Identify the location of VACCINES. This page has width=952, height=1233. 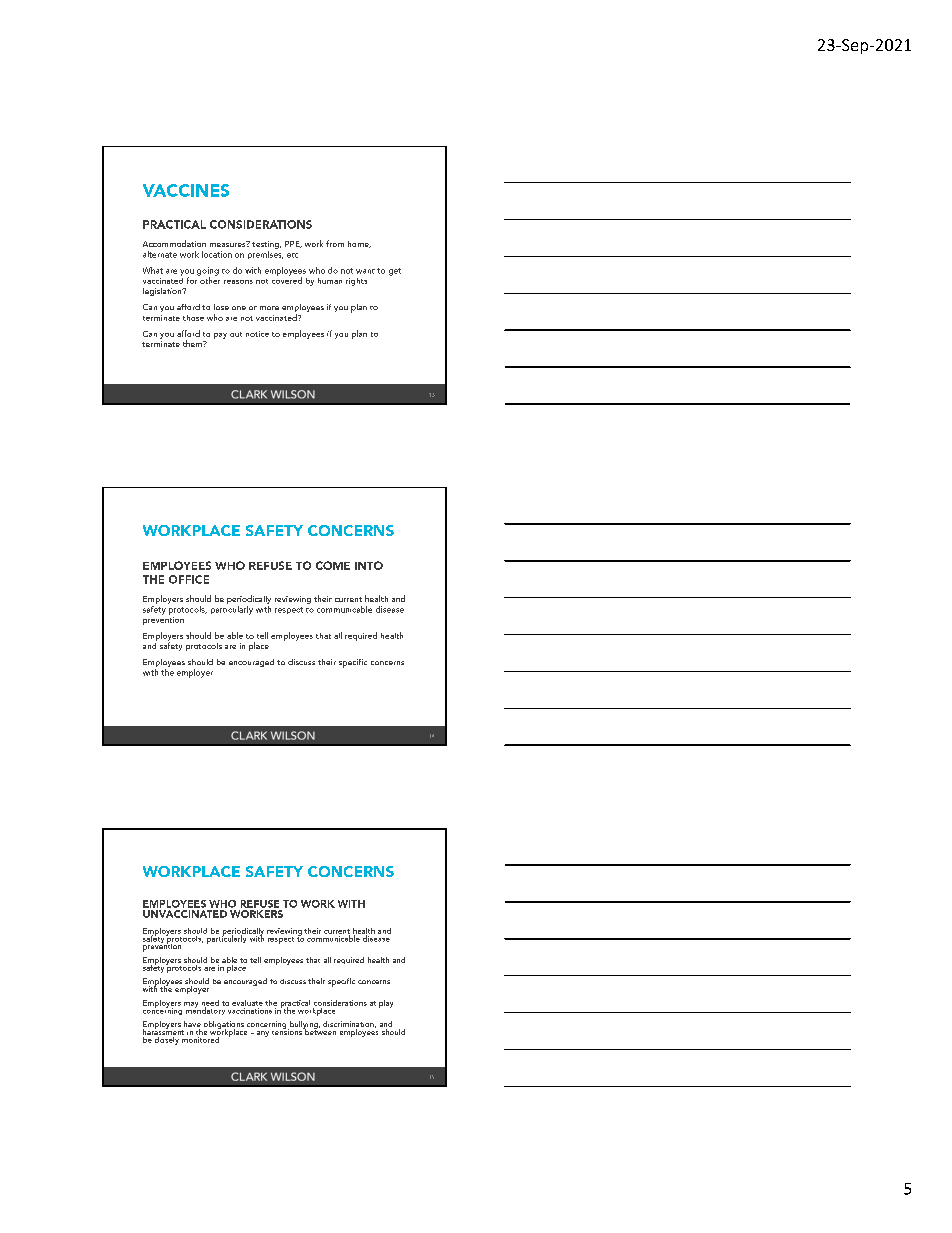
(186, 190).
